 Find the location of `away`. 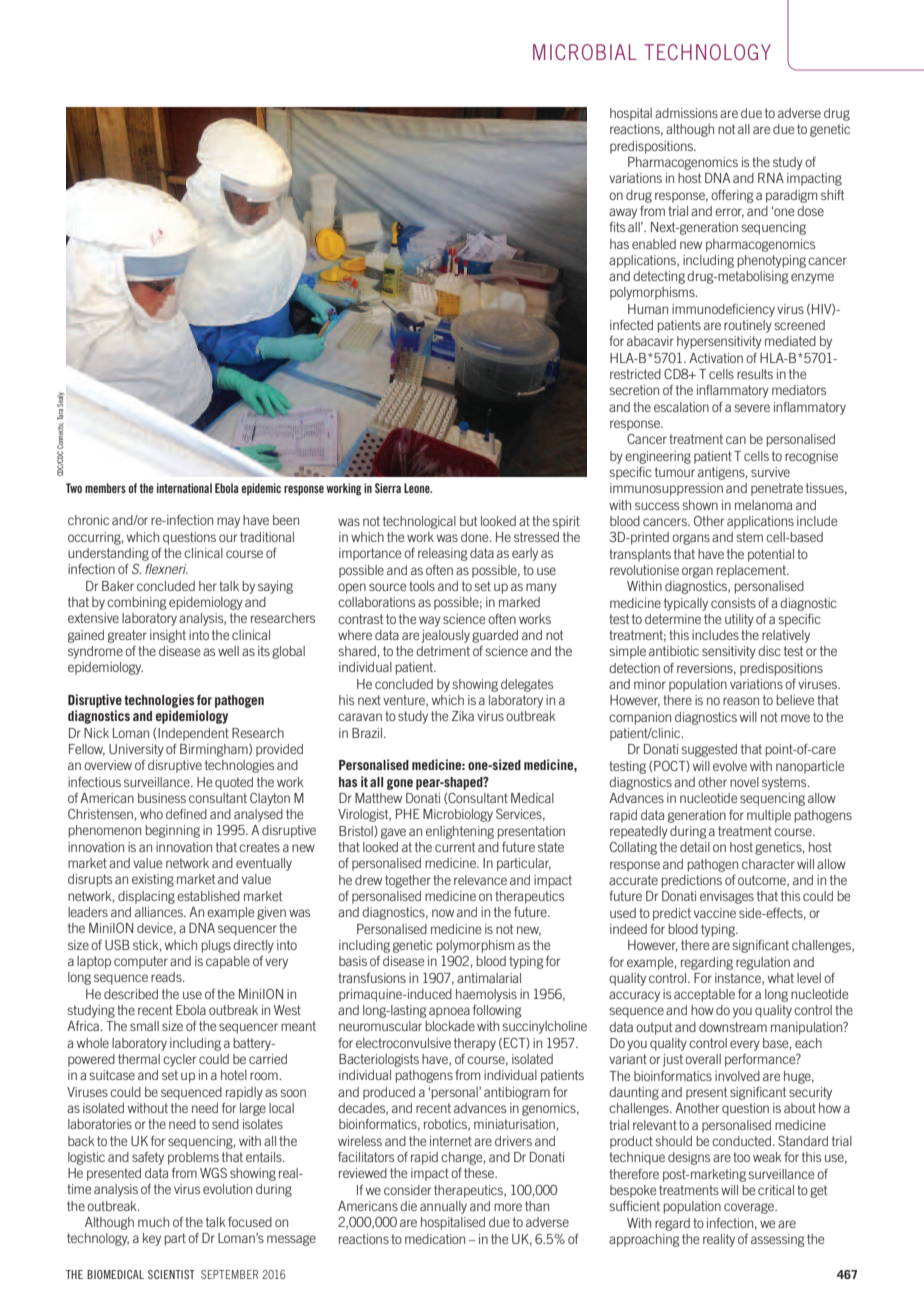

away is located at coordinates (623, 213).
